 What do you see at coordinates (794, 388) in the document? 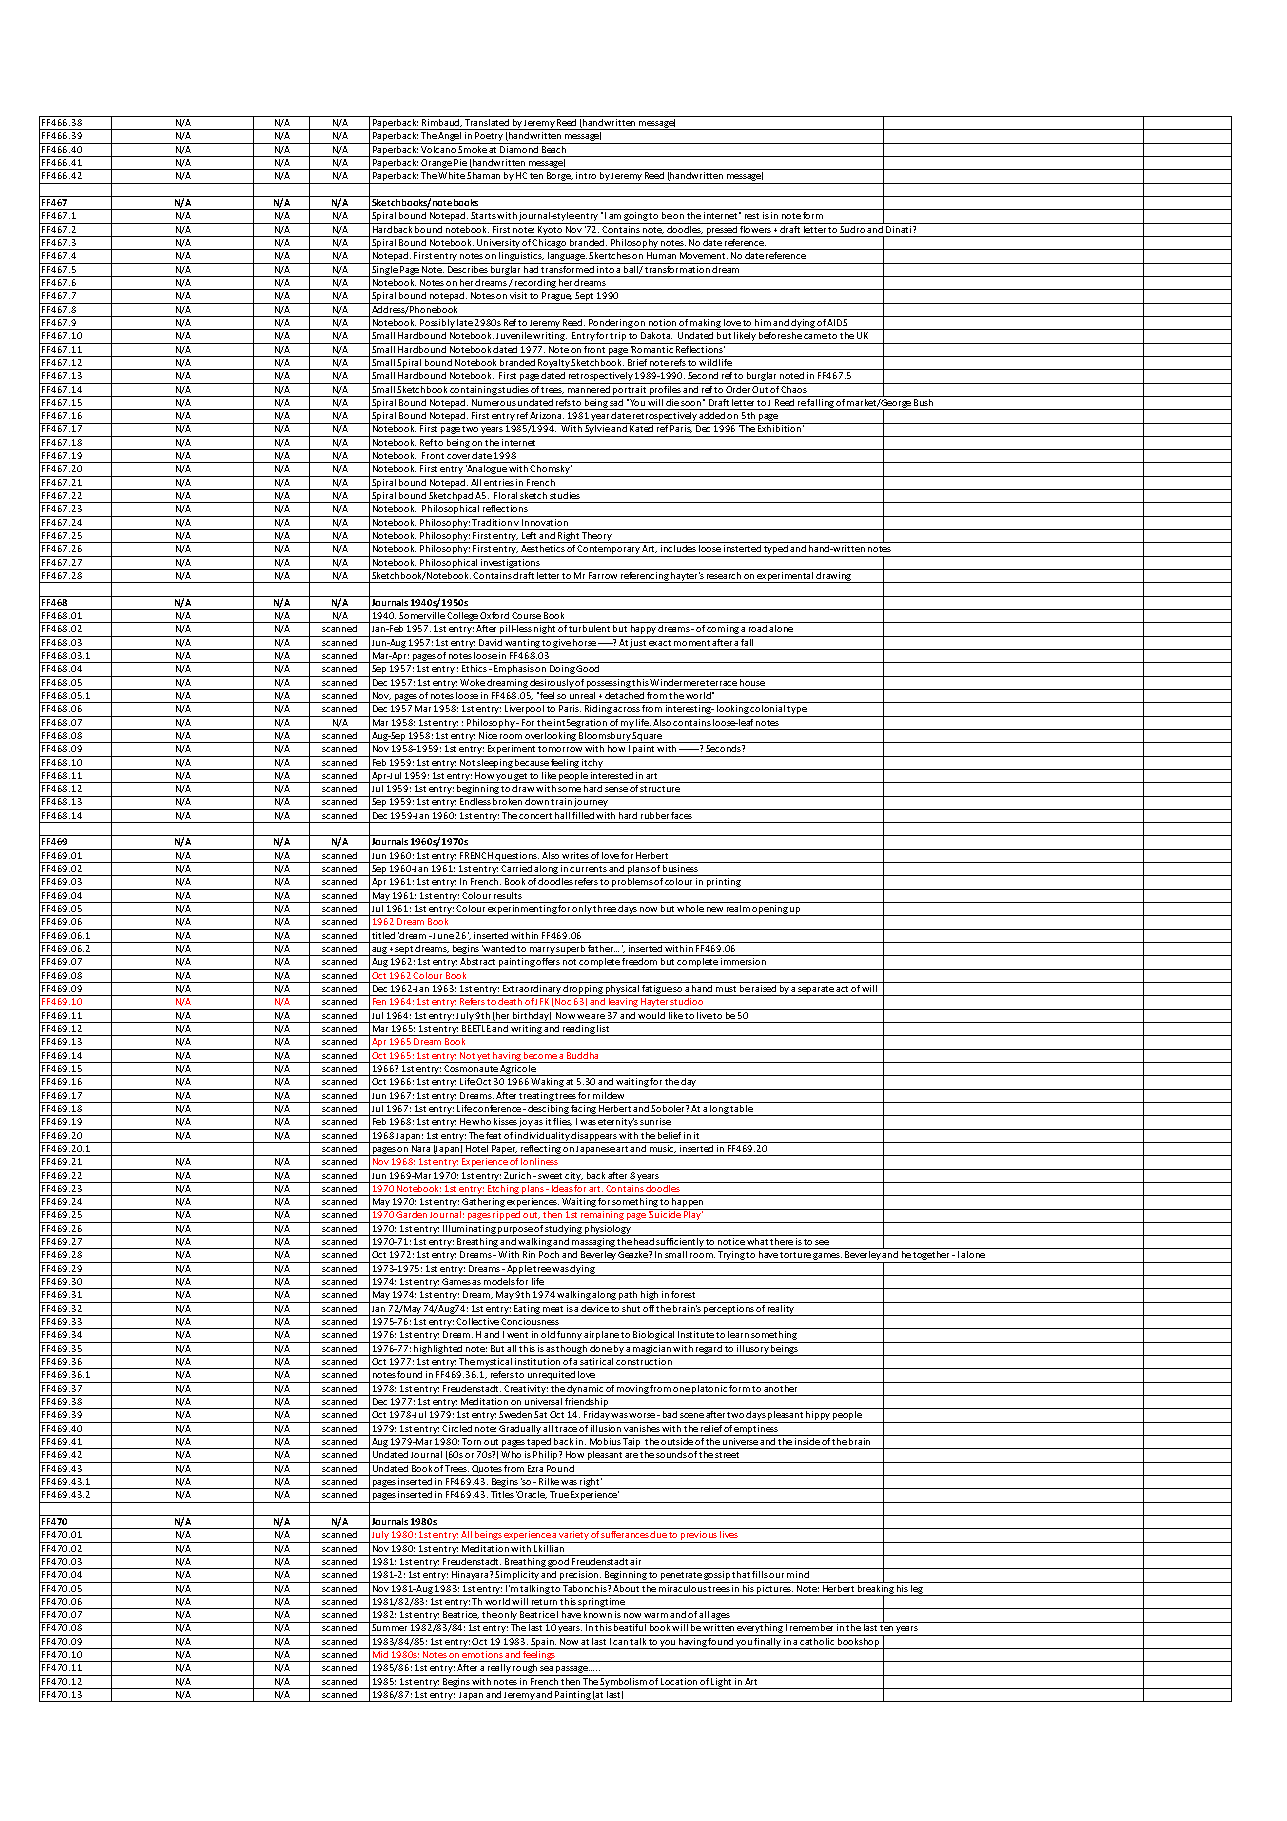
I see `Chaos` at bounding box center [794, 388].
